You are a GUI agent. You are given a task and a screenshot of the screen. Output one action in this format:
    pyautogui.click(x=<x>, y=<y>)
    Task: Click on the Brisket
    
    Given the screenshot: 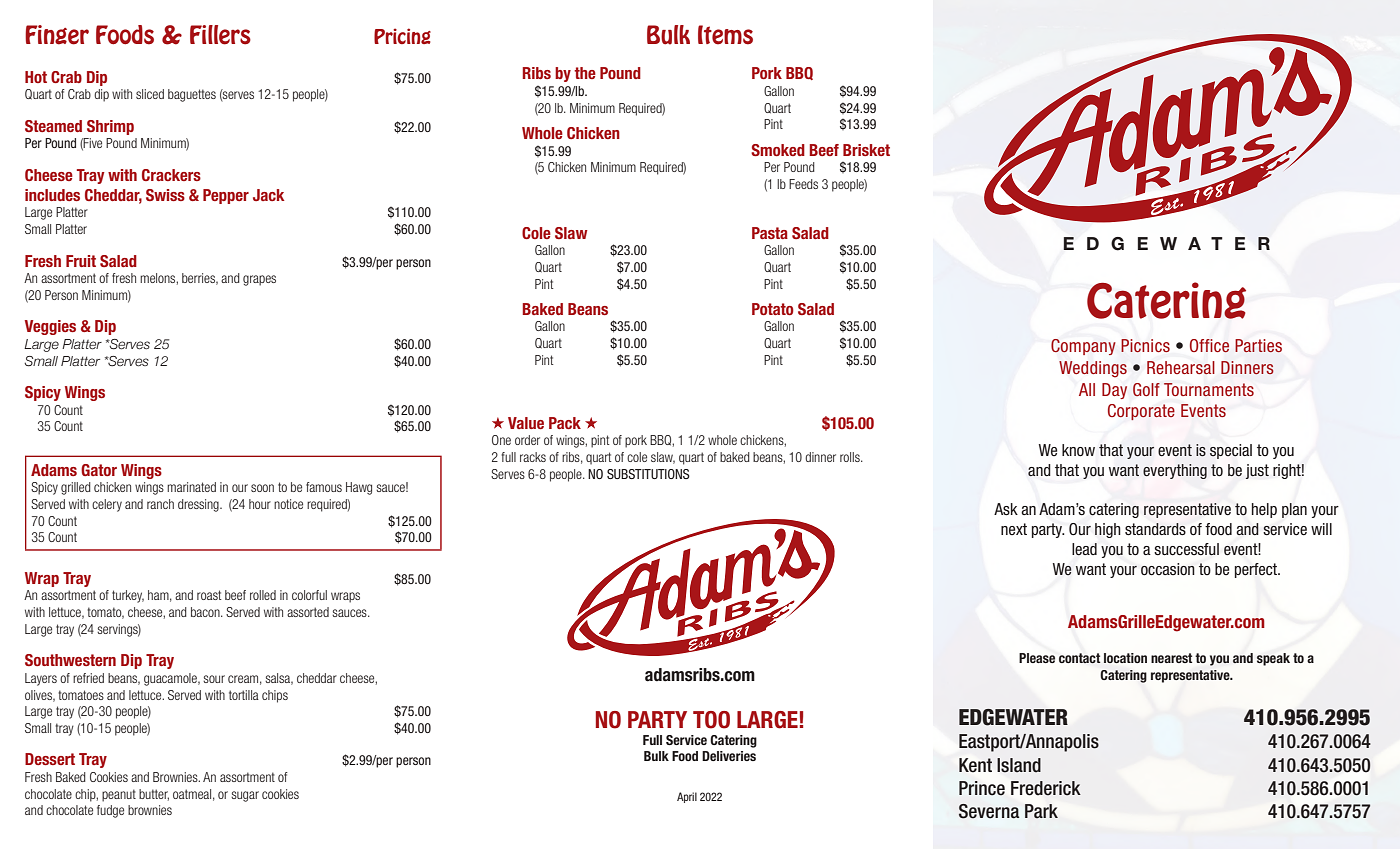 What is the action you would take?
    pyautogui.click(x=866, y=150)
